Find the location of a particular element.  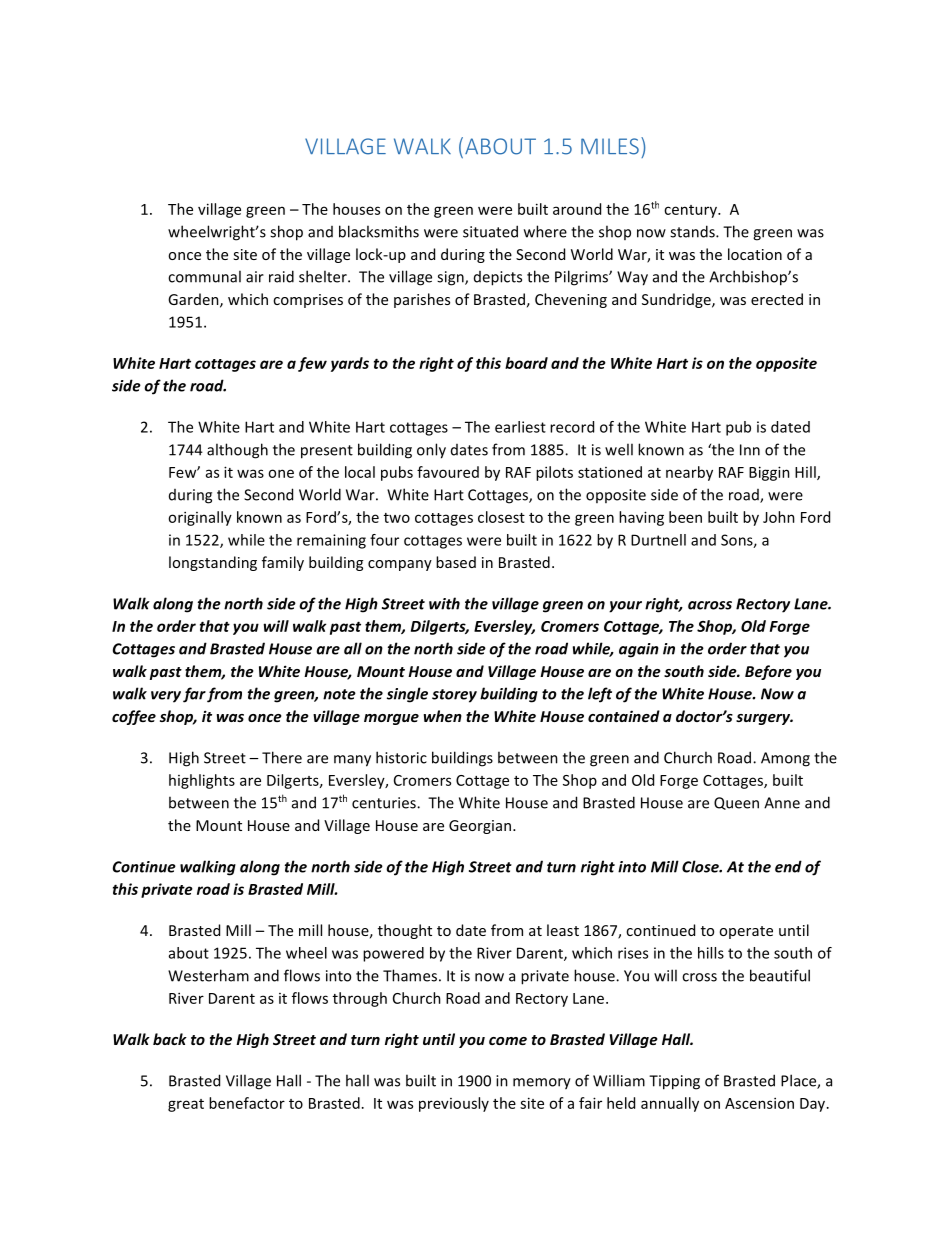

century is located at coordinates (691, 211).
